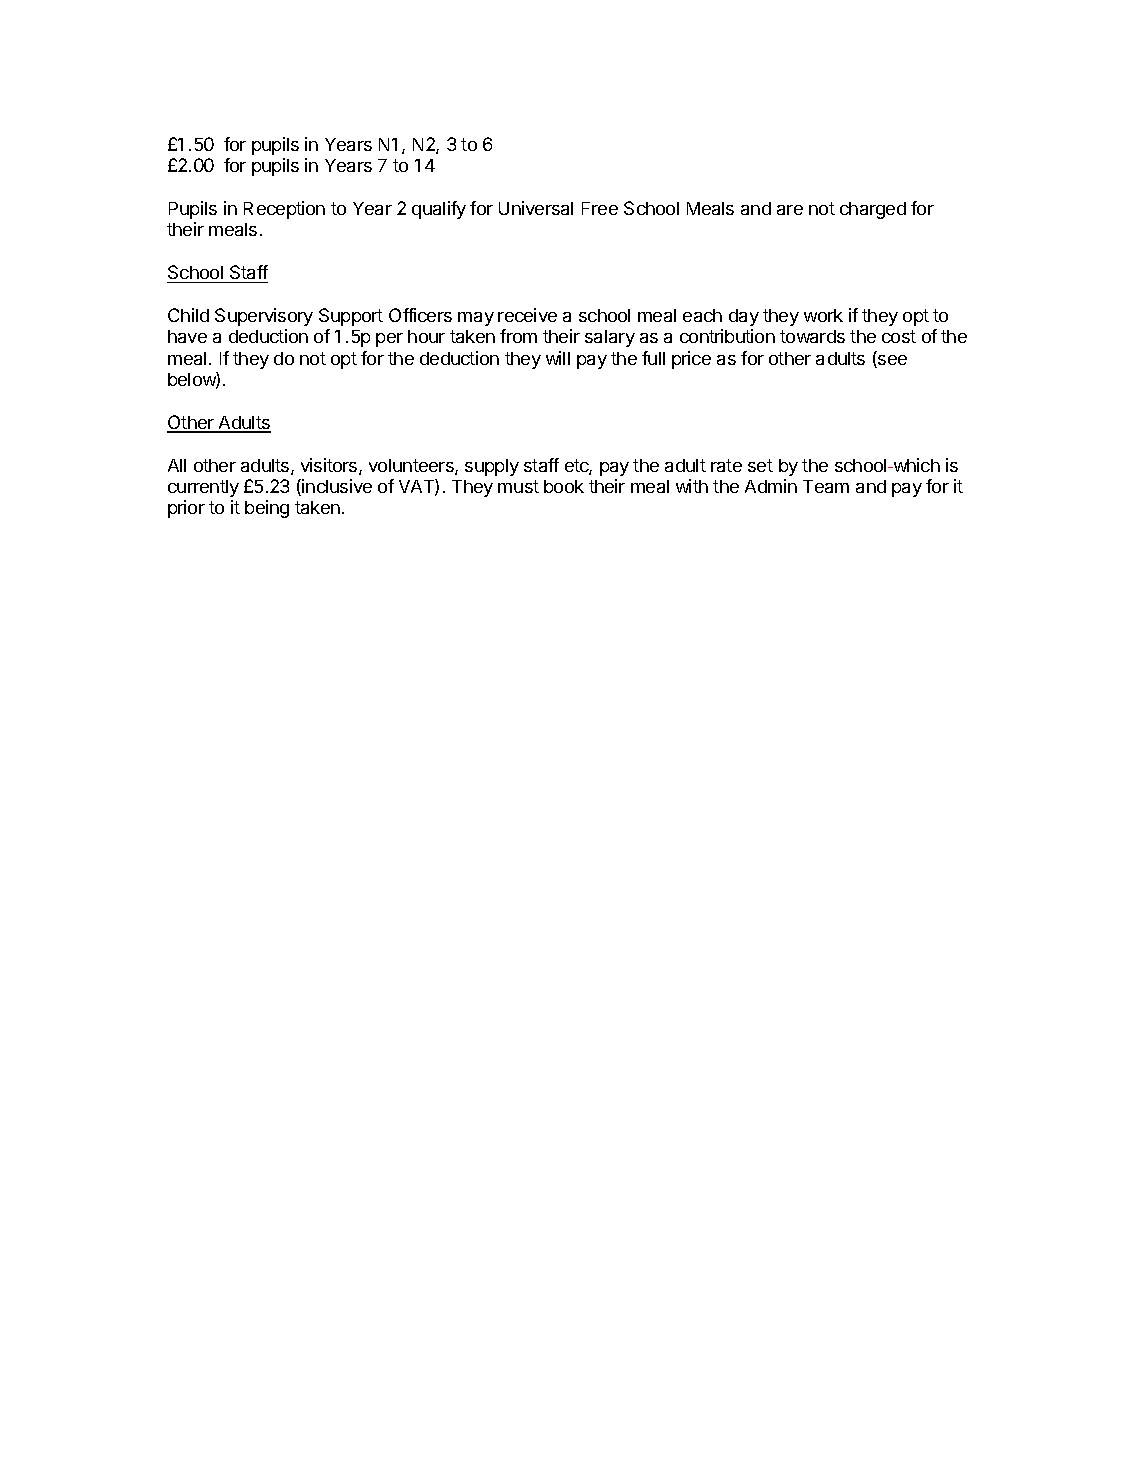 The width and height of the page is (1138, 1473). I want to click on being, so click(267, 509).
